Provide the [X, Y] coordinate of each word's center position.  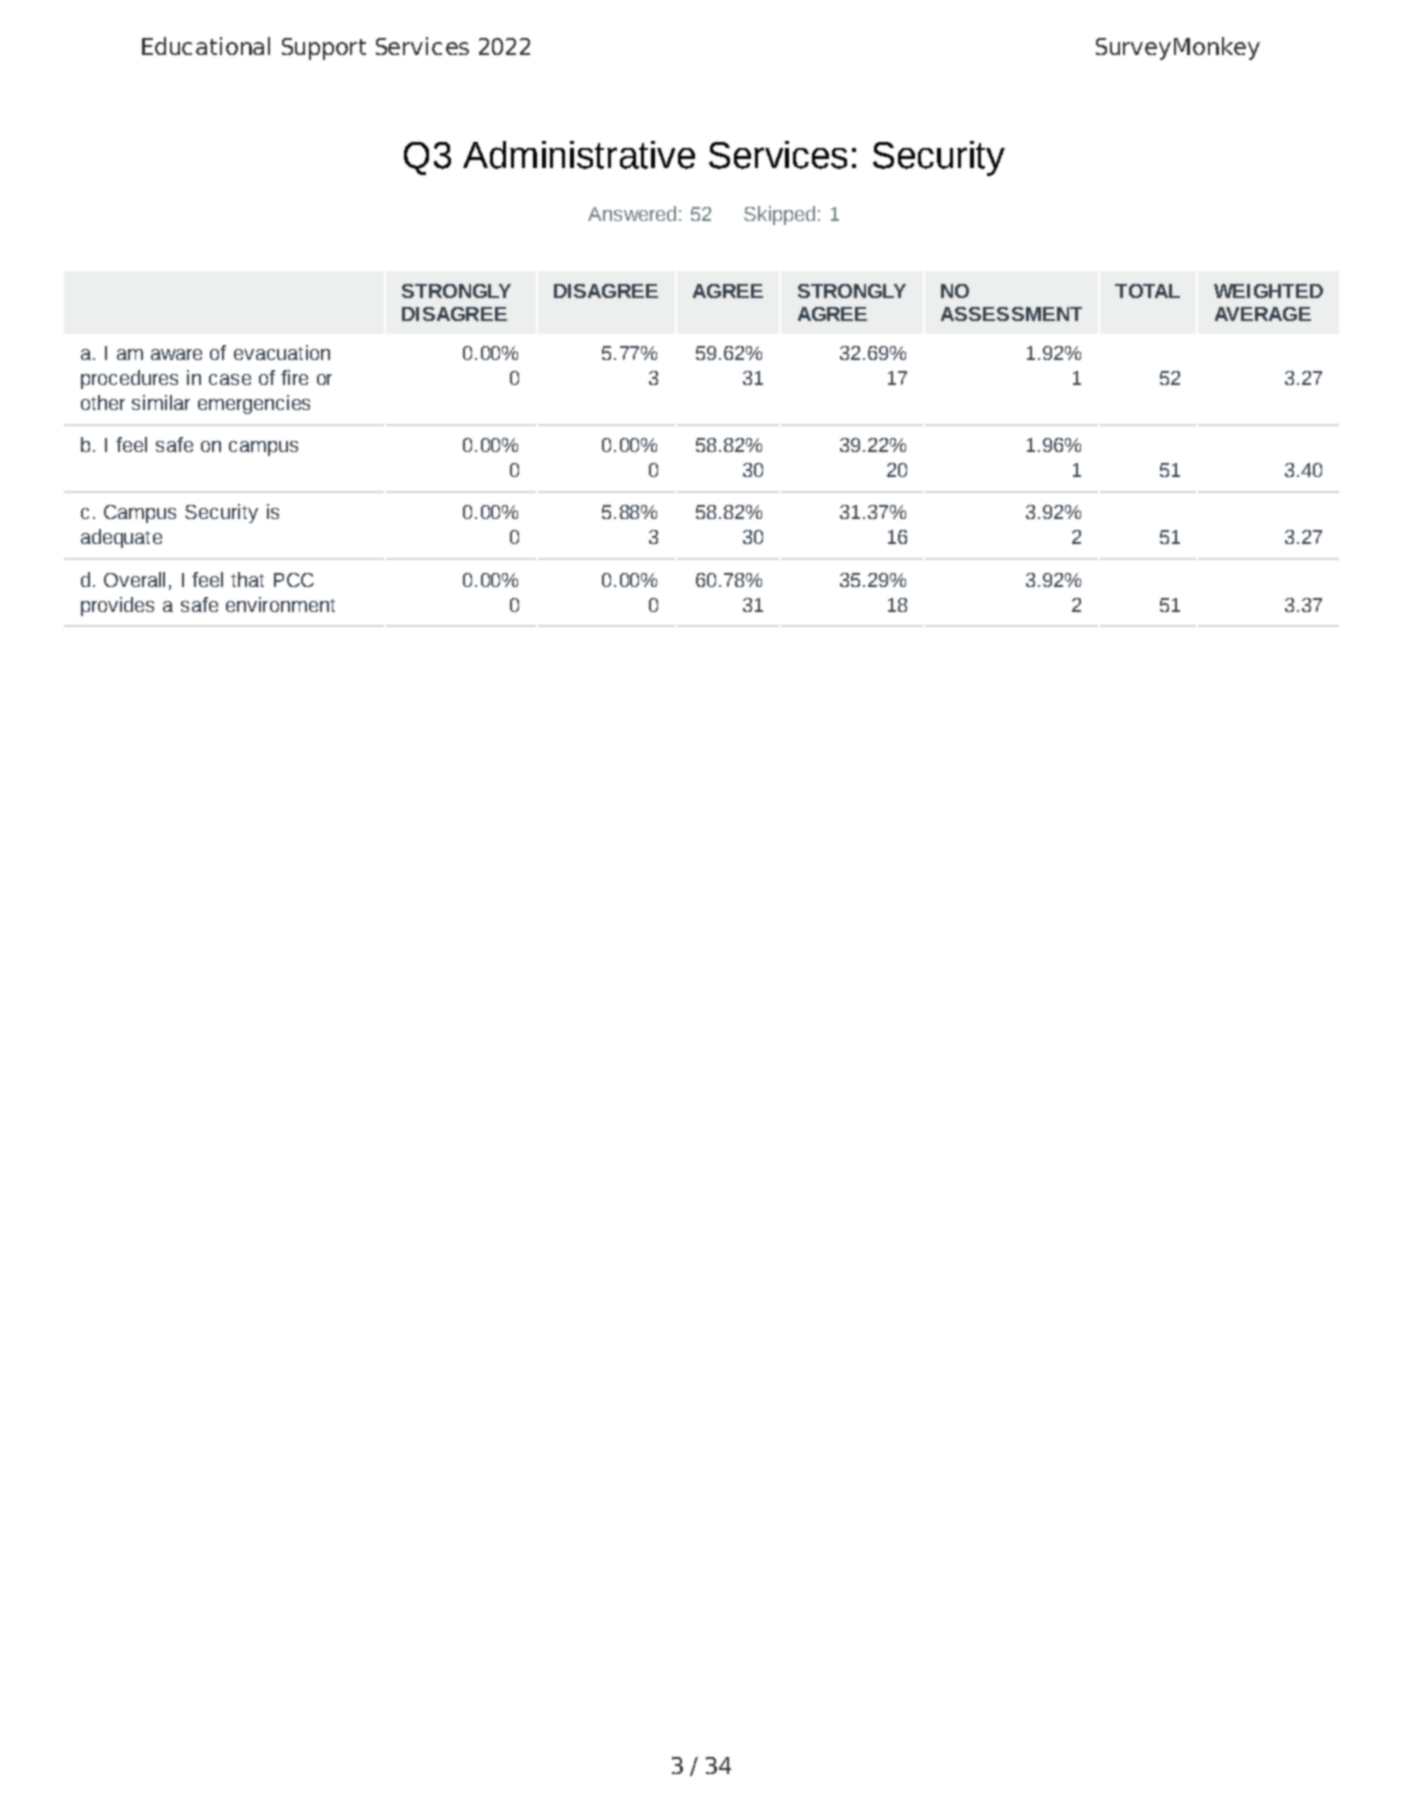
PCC [294, 580]
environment [280, 604]
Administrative [579, 155]
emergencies [254, 404]
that [247, 579]
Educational [206, 46]
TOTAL [1147, 291]
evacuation [282, 352]
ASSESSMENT [1011, 314]
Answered [632, 213]
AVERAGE [1263, 314]
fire [294, 377]
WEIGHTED [1268, 291]
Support [324, 49]
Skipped [779, 215]
